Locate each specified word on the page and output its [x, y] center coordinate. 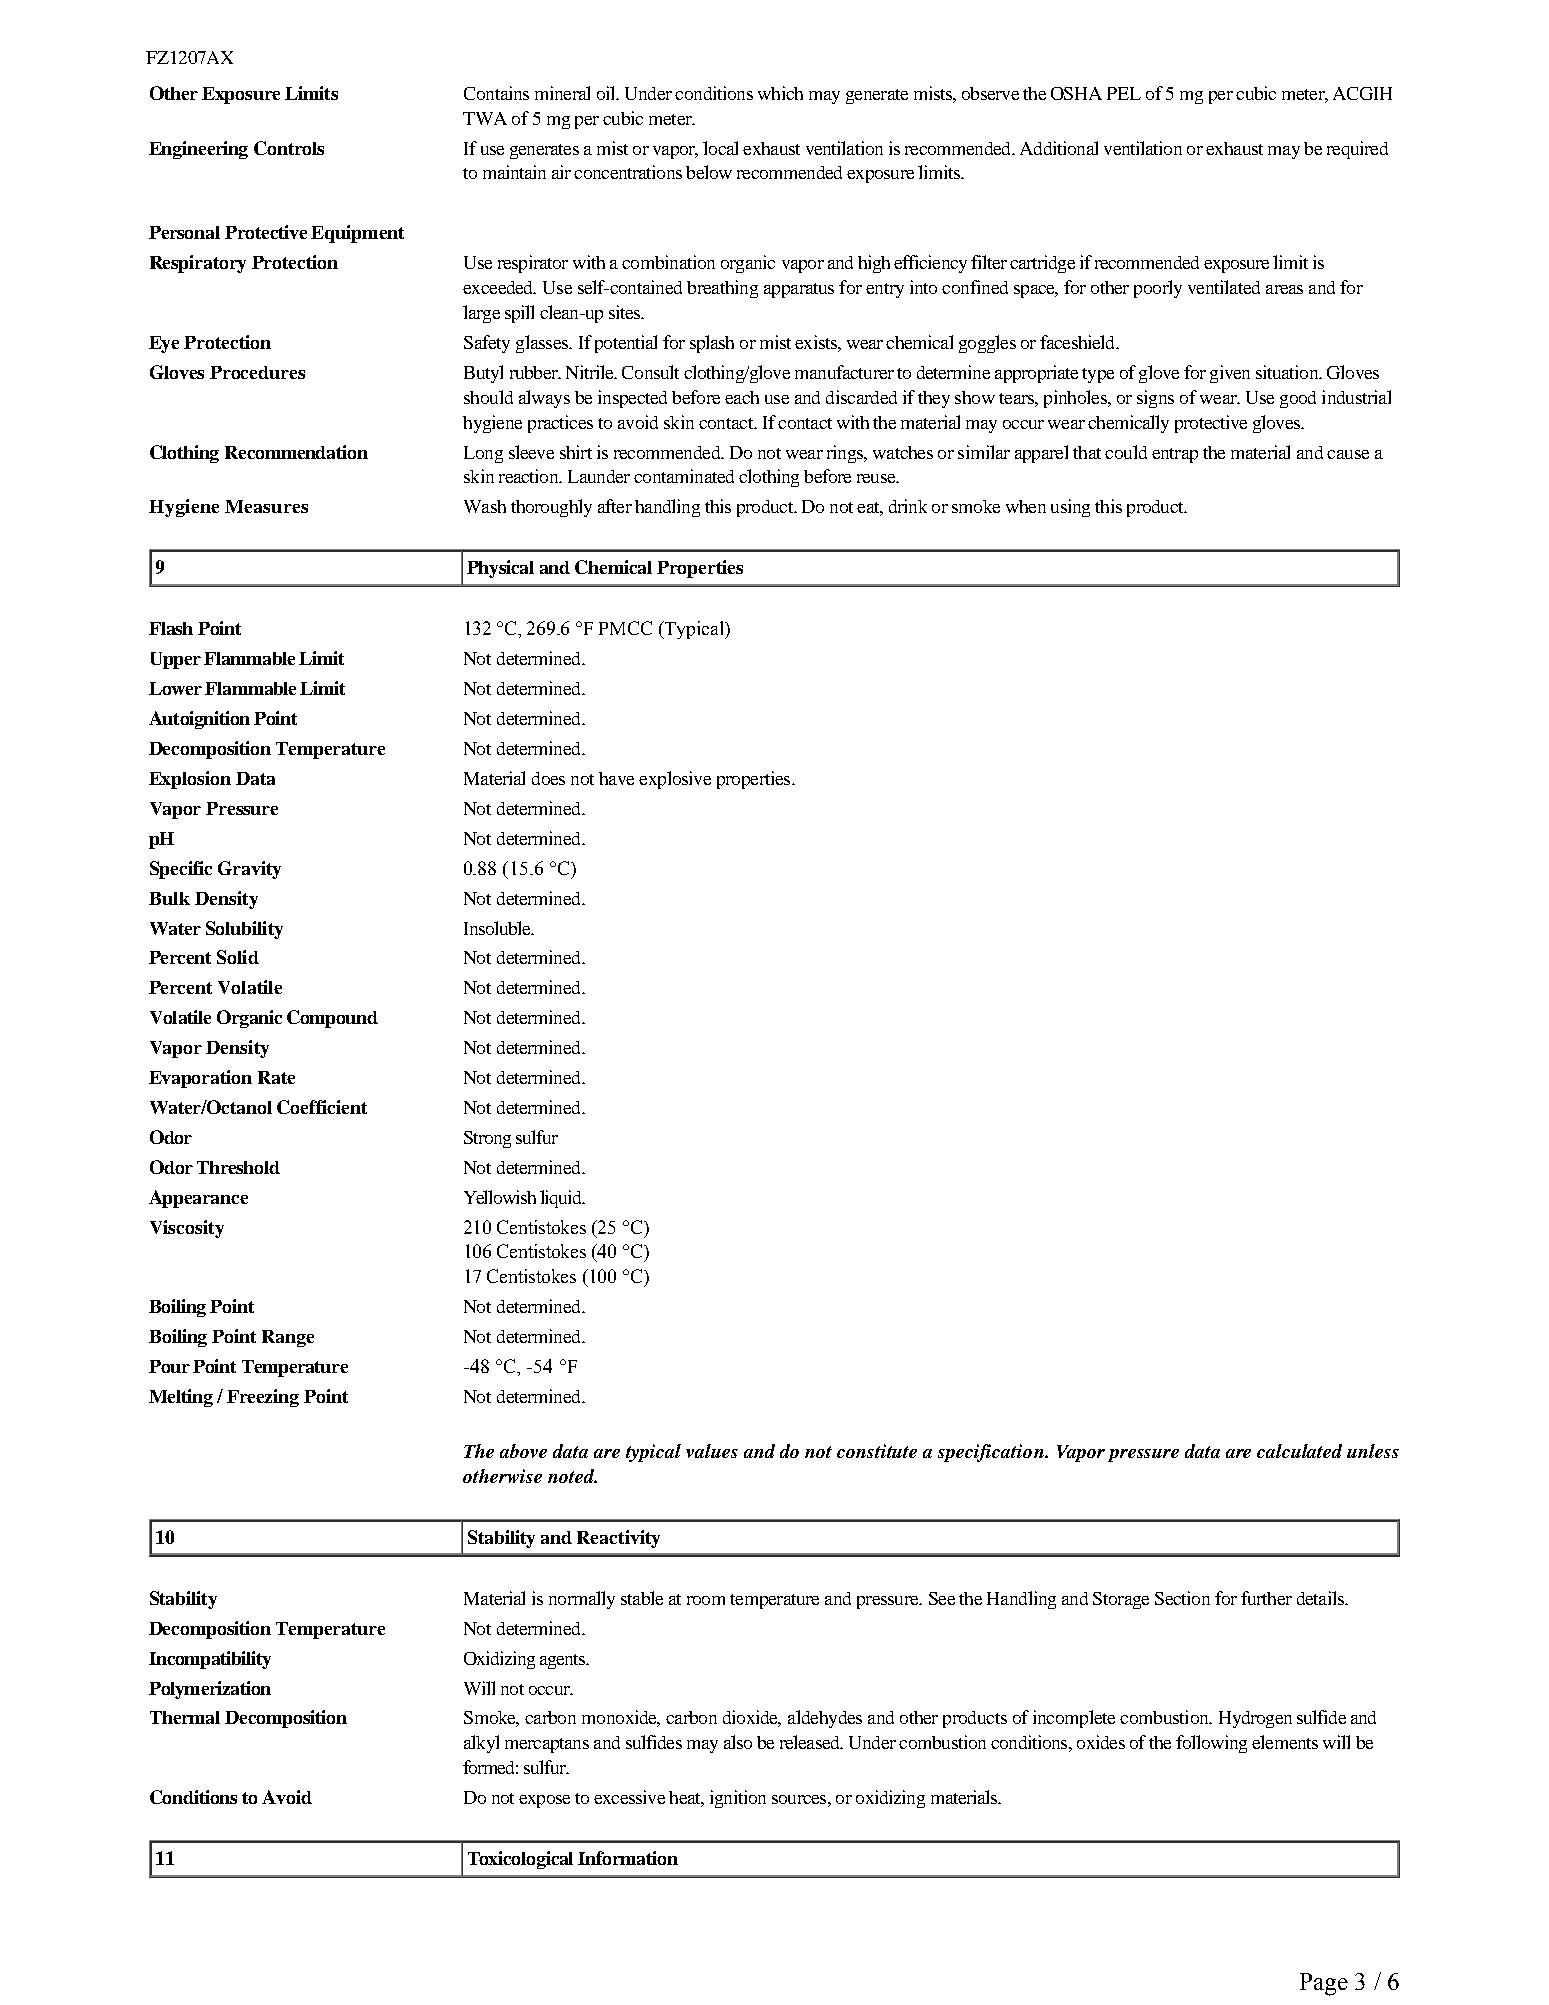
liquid [562, 1199]
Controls [289, 148]
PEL [1124, 93]
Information [628, 1858]
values [712, 1451]
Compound [332, 1019]
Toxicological [520, 1860]
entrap [1175, 455]
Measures [266, 506]
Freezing [263, 1398]
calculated [1299, 1451]
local [720, 148]
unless [1373, 1451]
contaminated [684, 476]
